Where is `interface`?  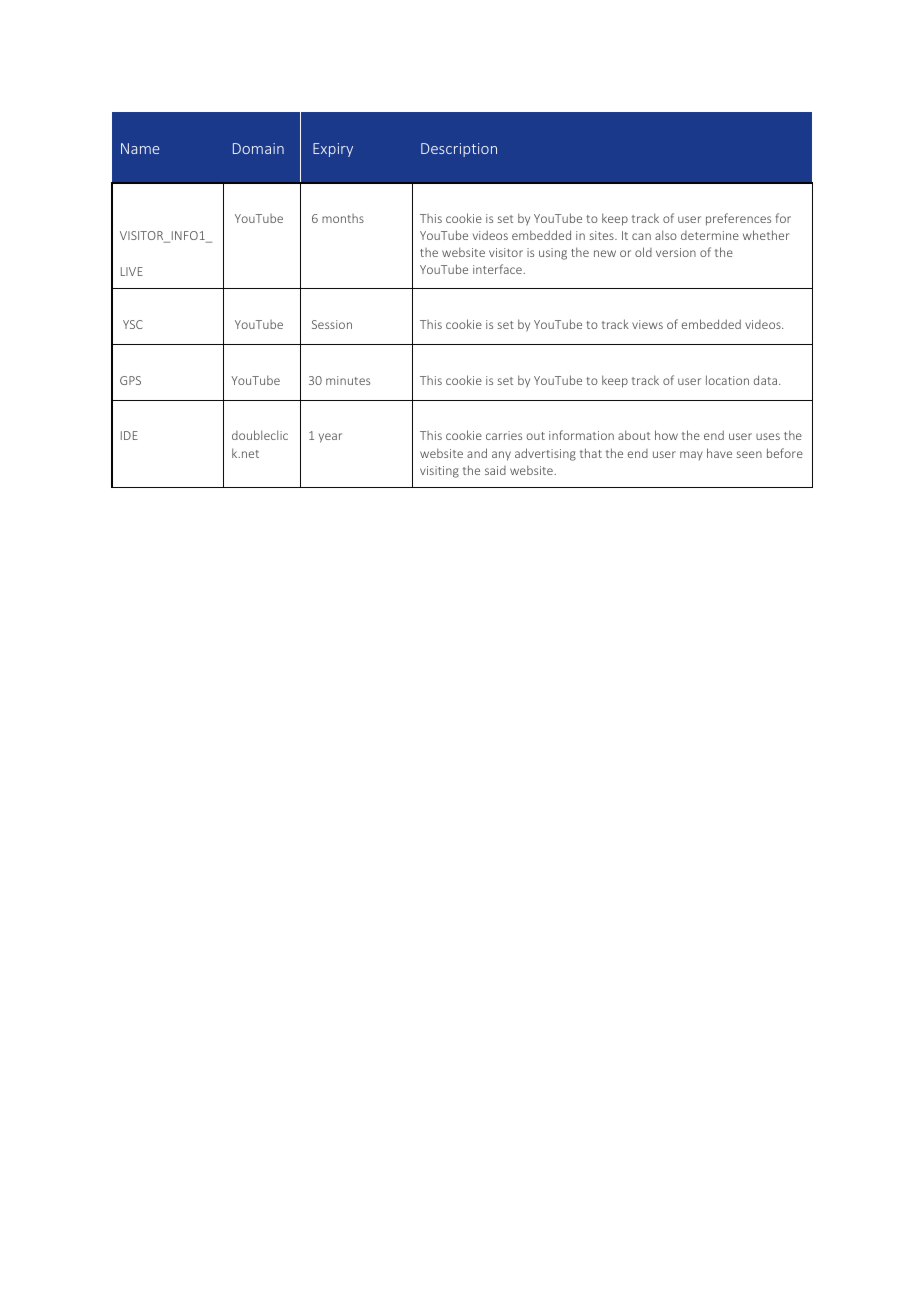 interface is located at coordinates (498, 269).
